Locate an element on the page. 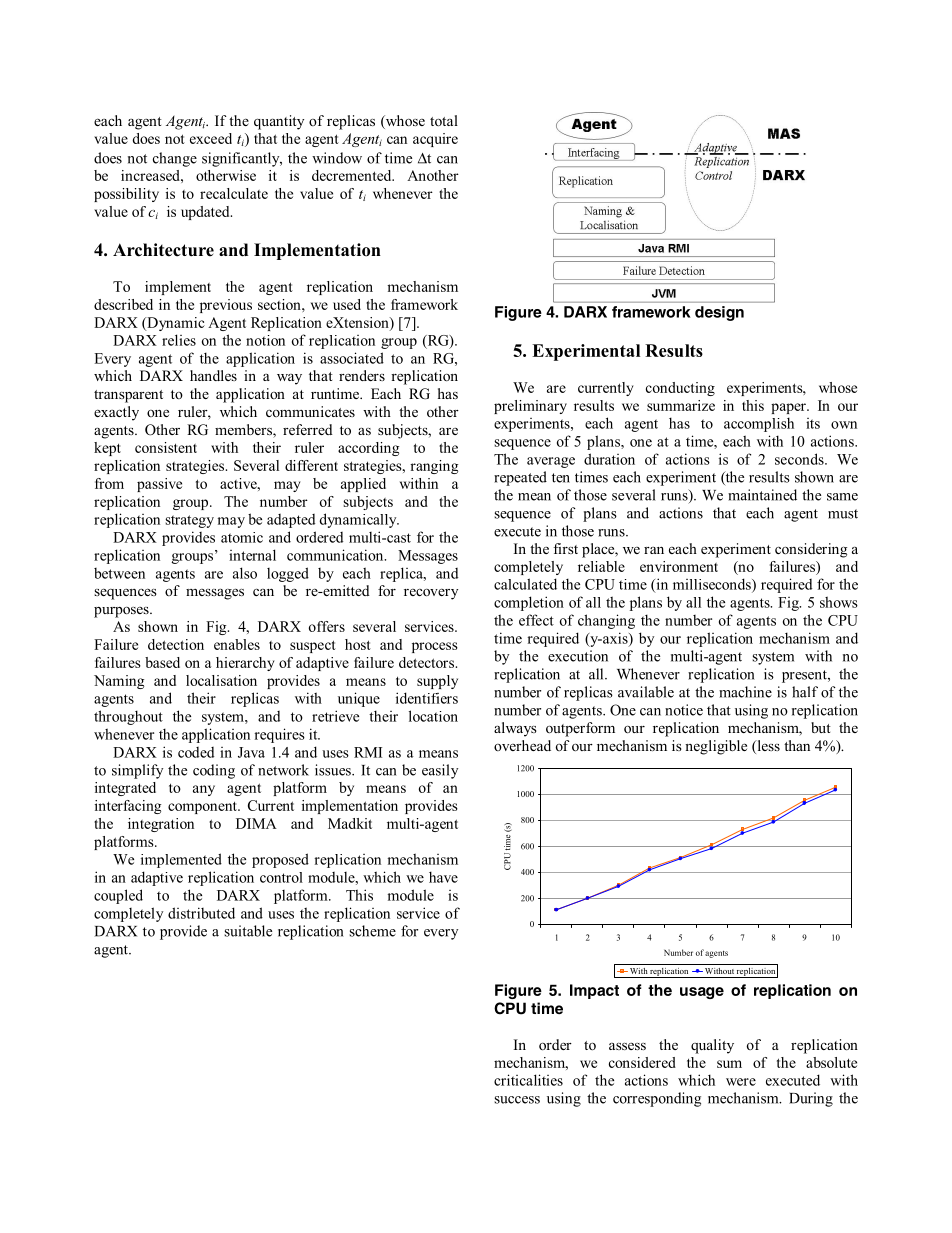  accomplish is located at coordinates (759, 424).
